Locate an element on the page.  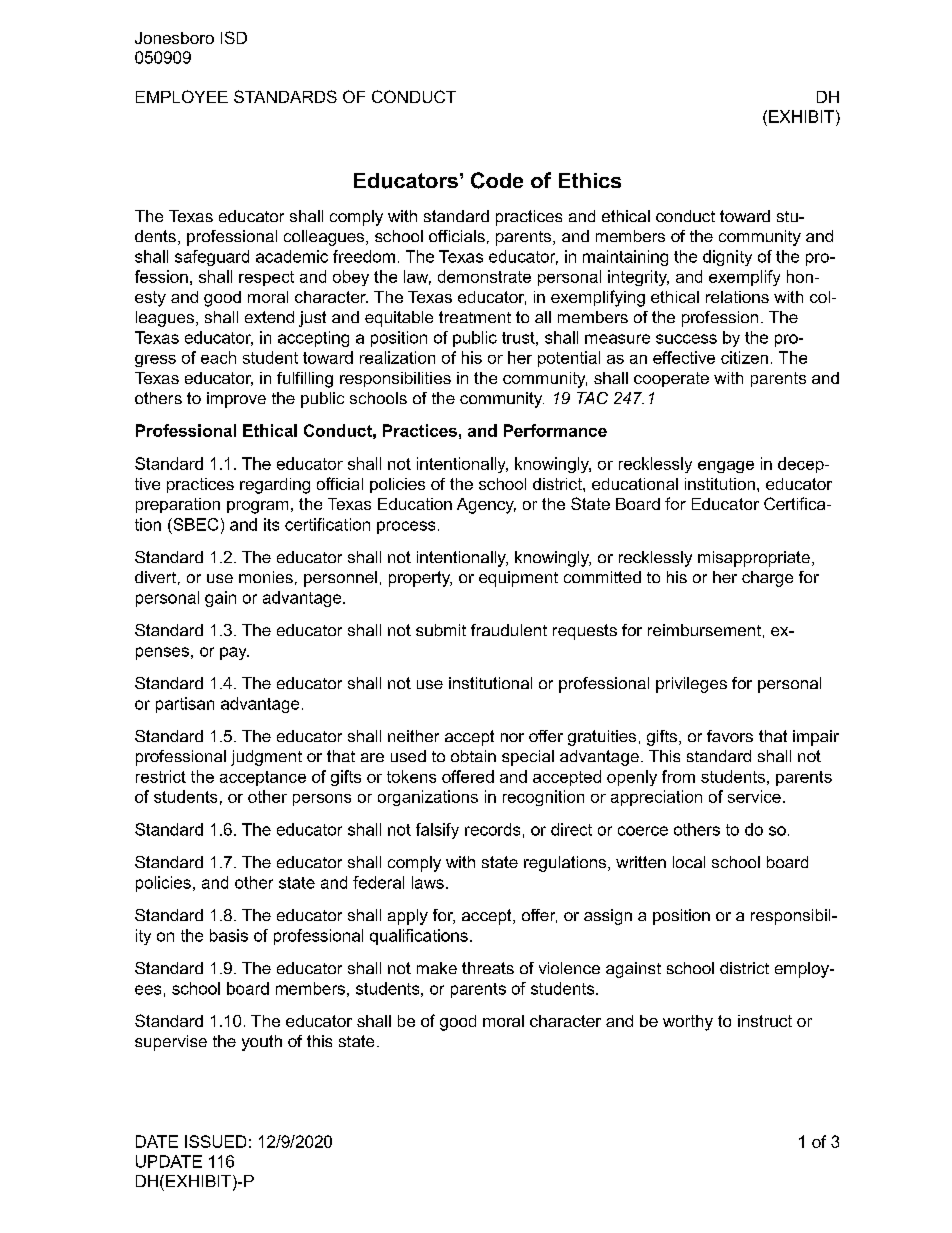
instruct is located at coordinates (765, 1021).
